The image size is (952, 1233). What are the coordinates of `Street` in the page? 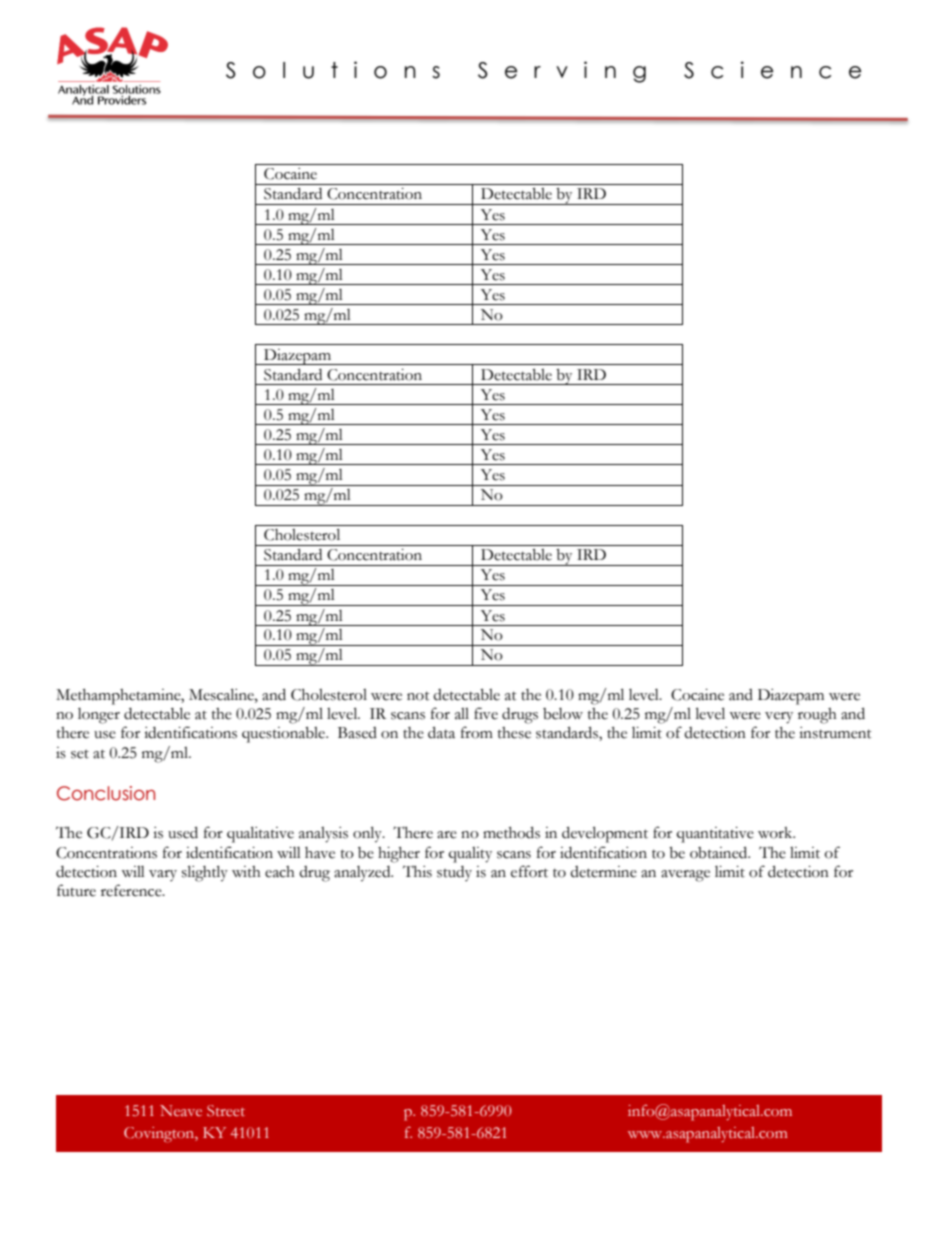 It's located at (226, 1111).
